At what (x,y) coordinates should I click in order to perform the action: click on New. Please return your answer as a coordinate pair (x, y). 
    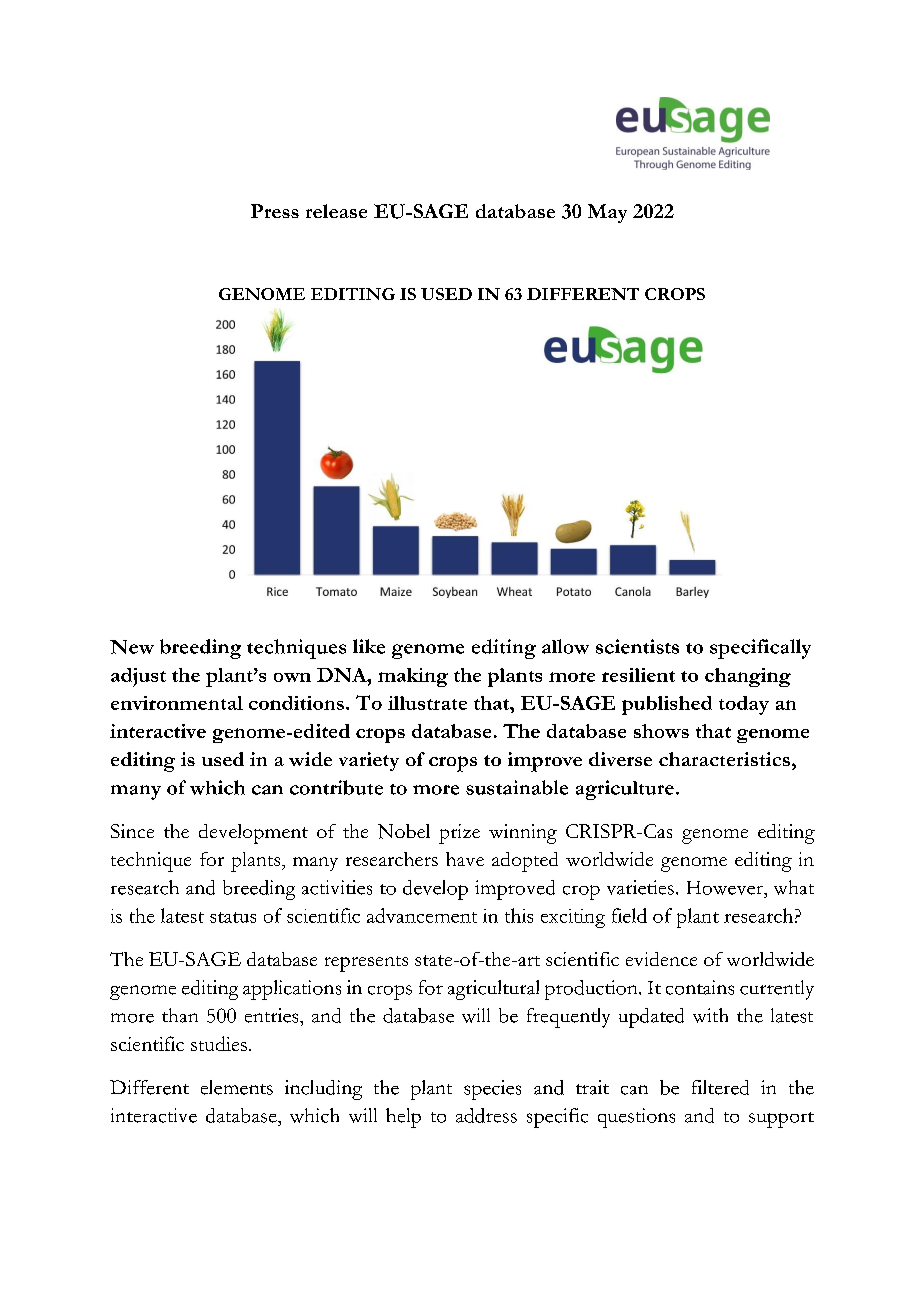
    Looking at the image, I should click on (132, 647).
